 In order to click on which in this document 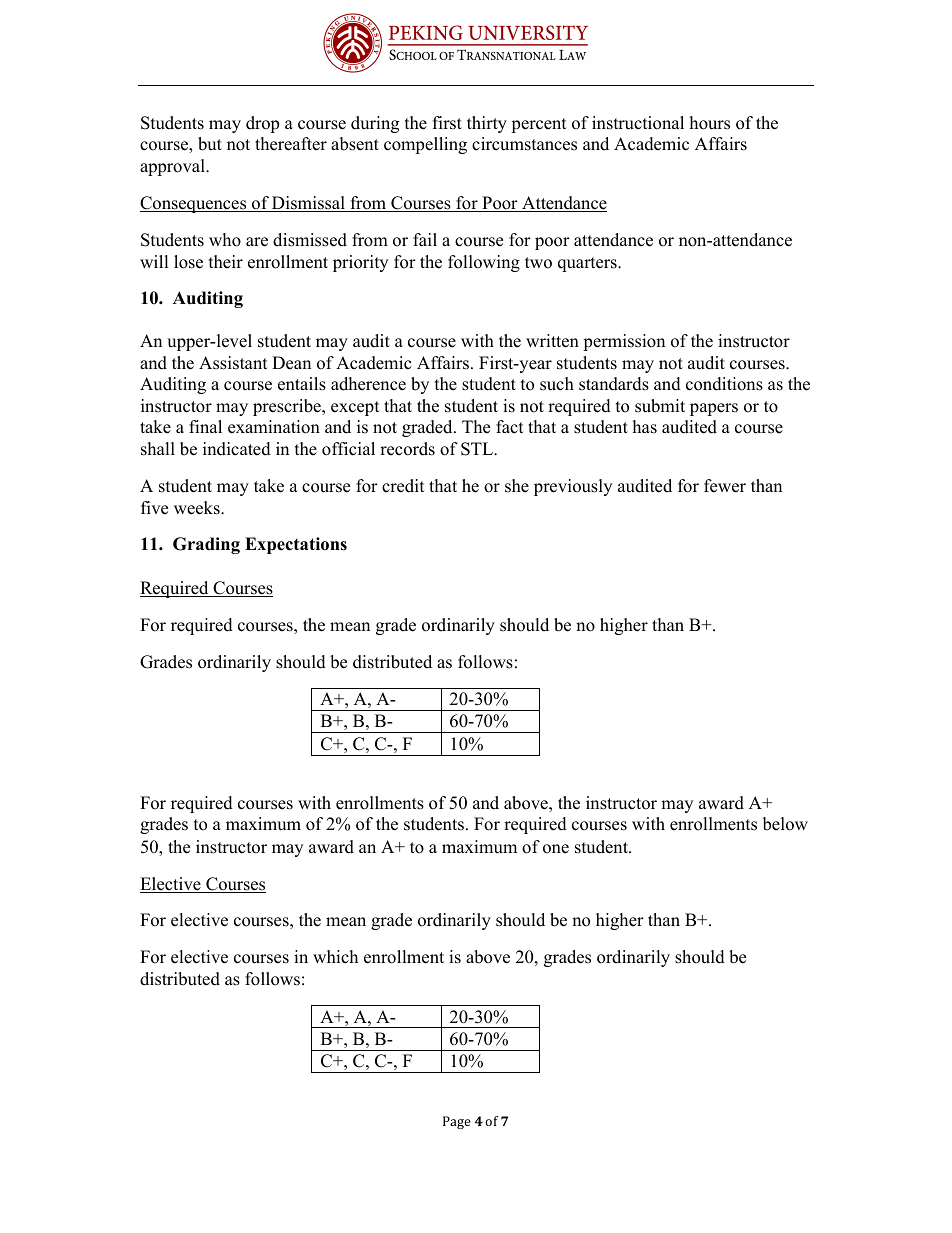, I will do `click(335, 957)`.
